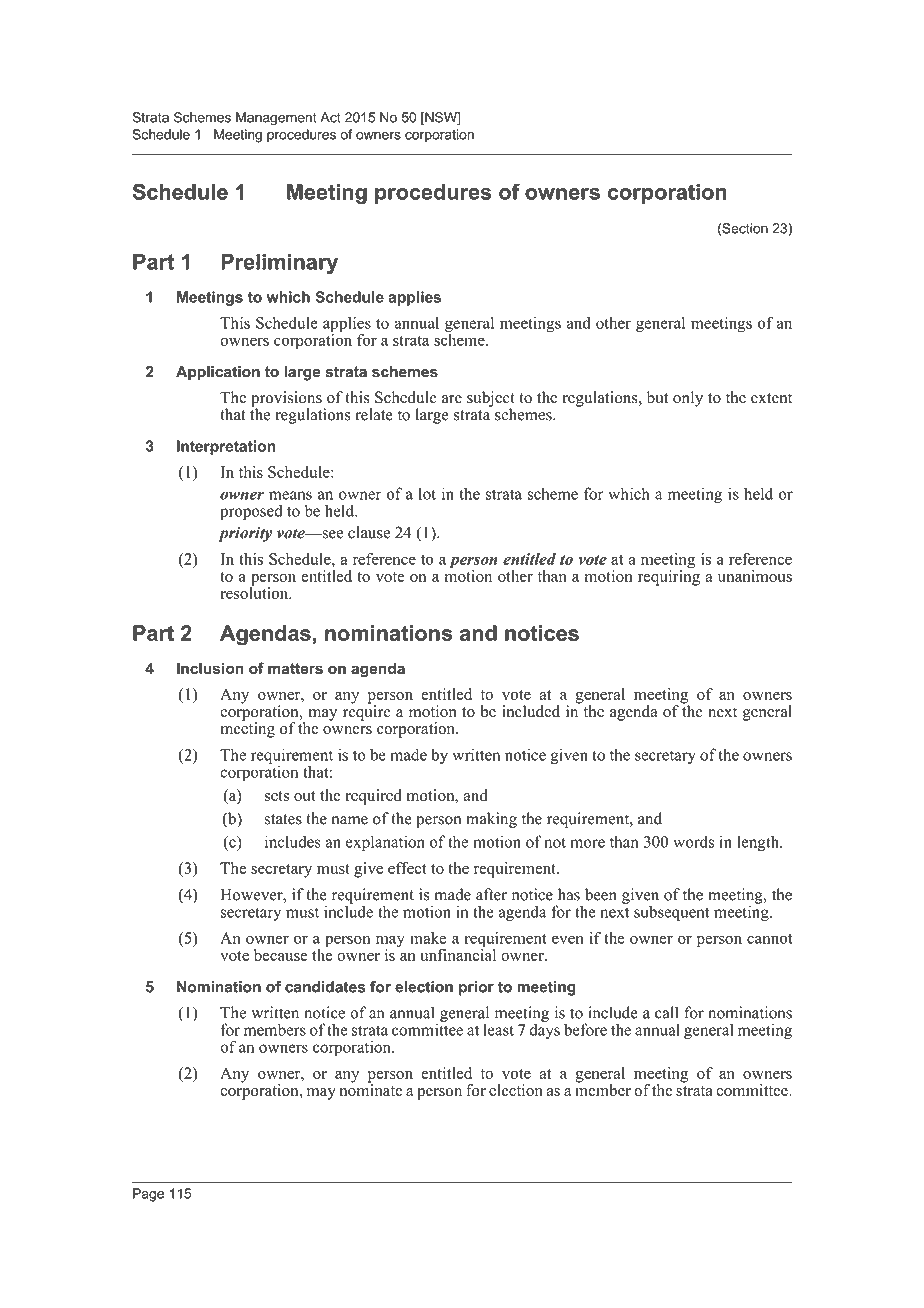  I want to click on Management, so click(276, 119).
